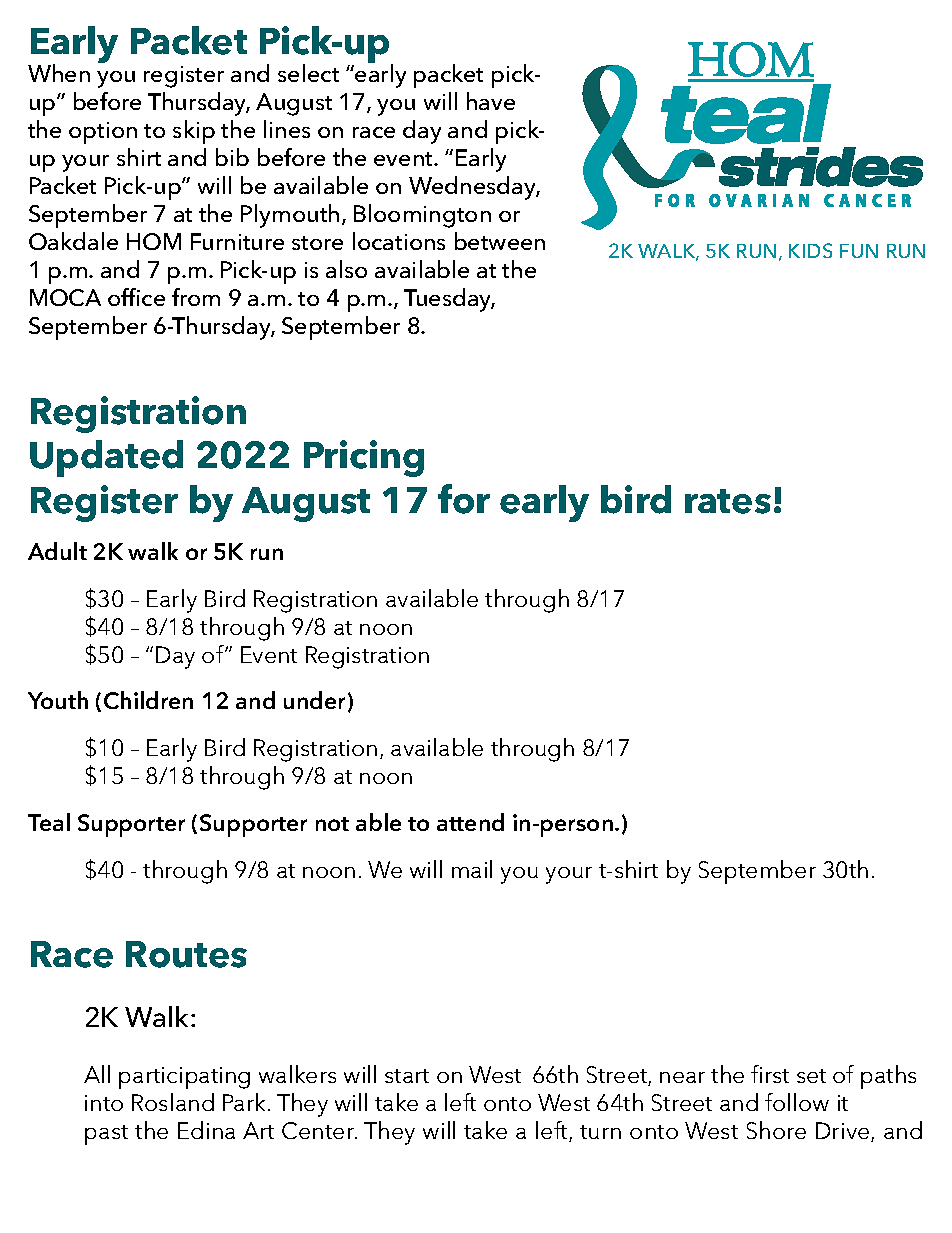 The height and width of the screenshot is (1233, 952). I want to click on skip, so click(194, 132).
